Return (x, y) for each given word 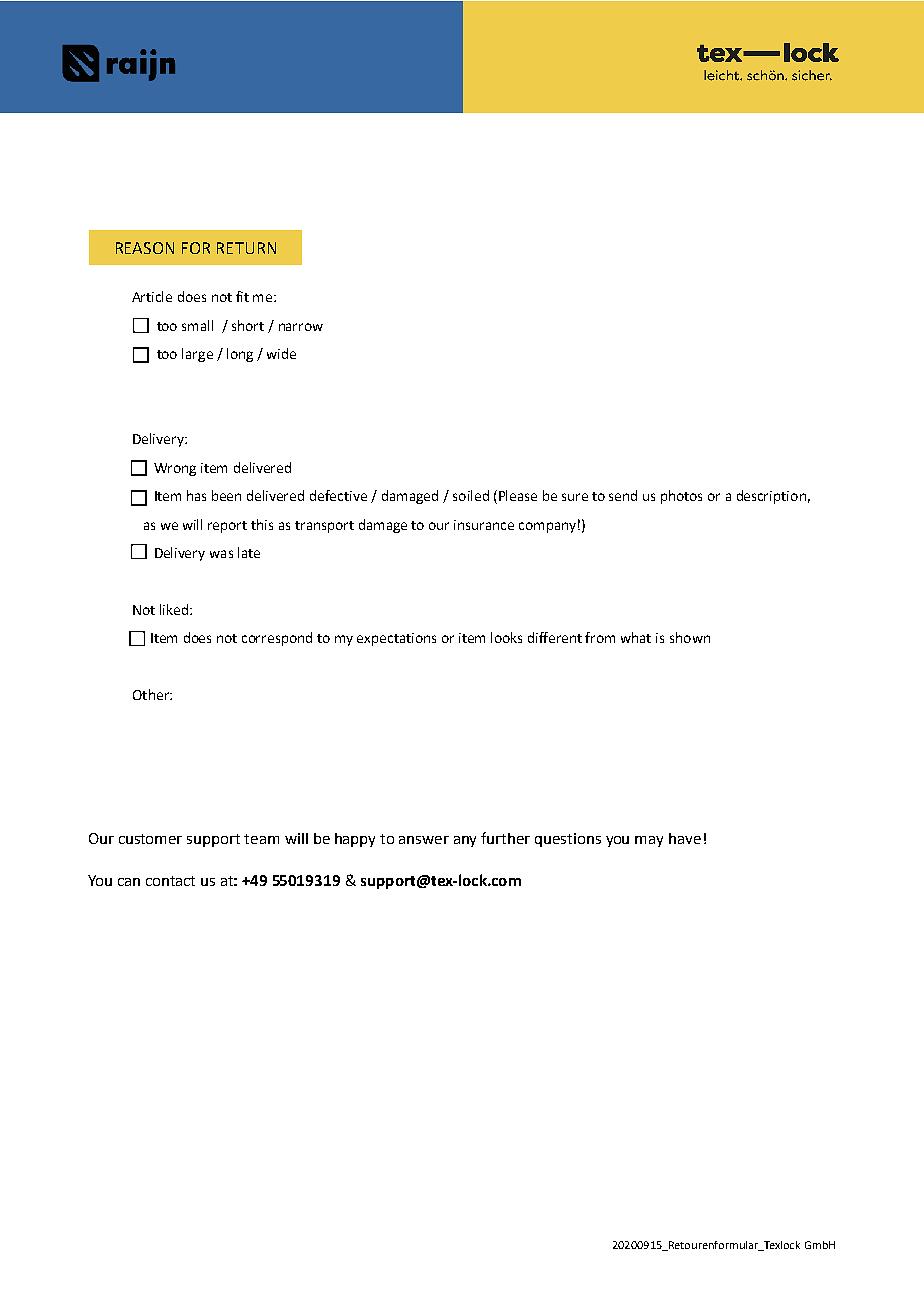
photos (681, 497)
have (685, 838)
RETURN (246, 248)
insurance (484, 525)
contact (170, 881)
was (221, 554)
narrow (301, 327)
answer (424, 840)
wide (281, 353)
